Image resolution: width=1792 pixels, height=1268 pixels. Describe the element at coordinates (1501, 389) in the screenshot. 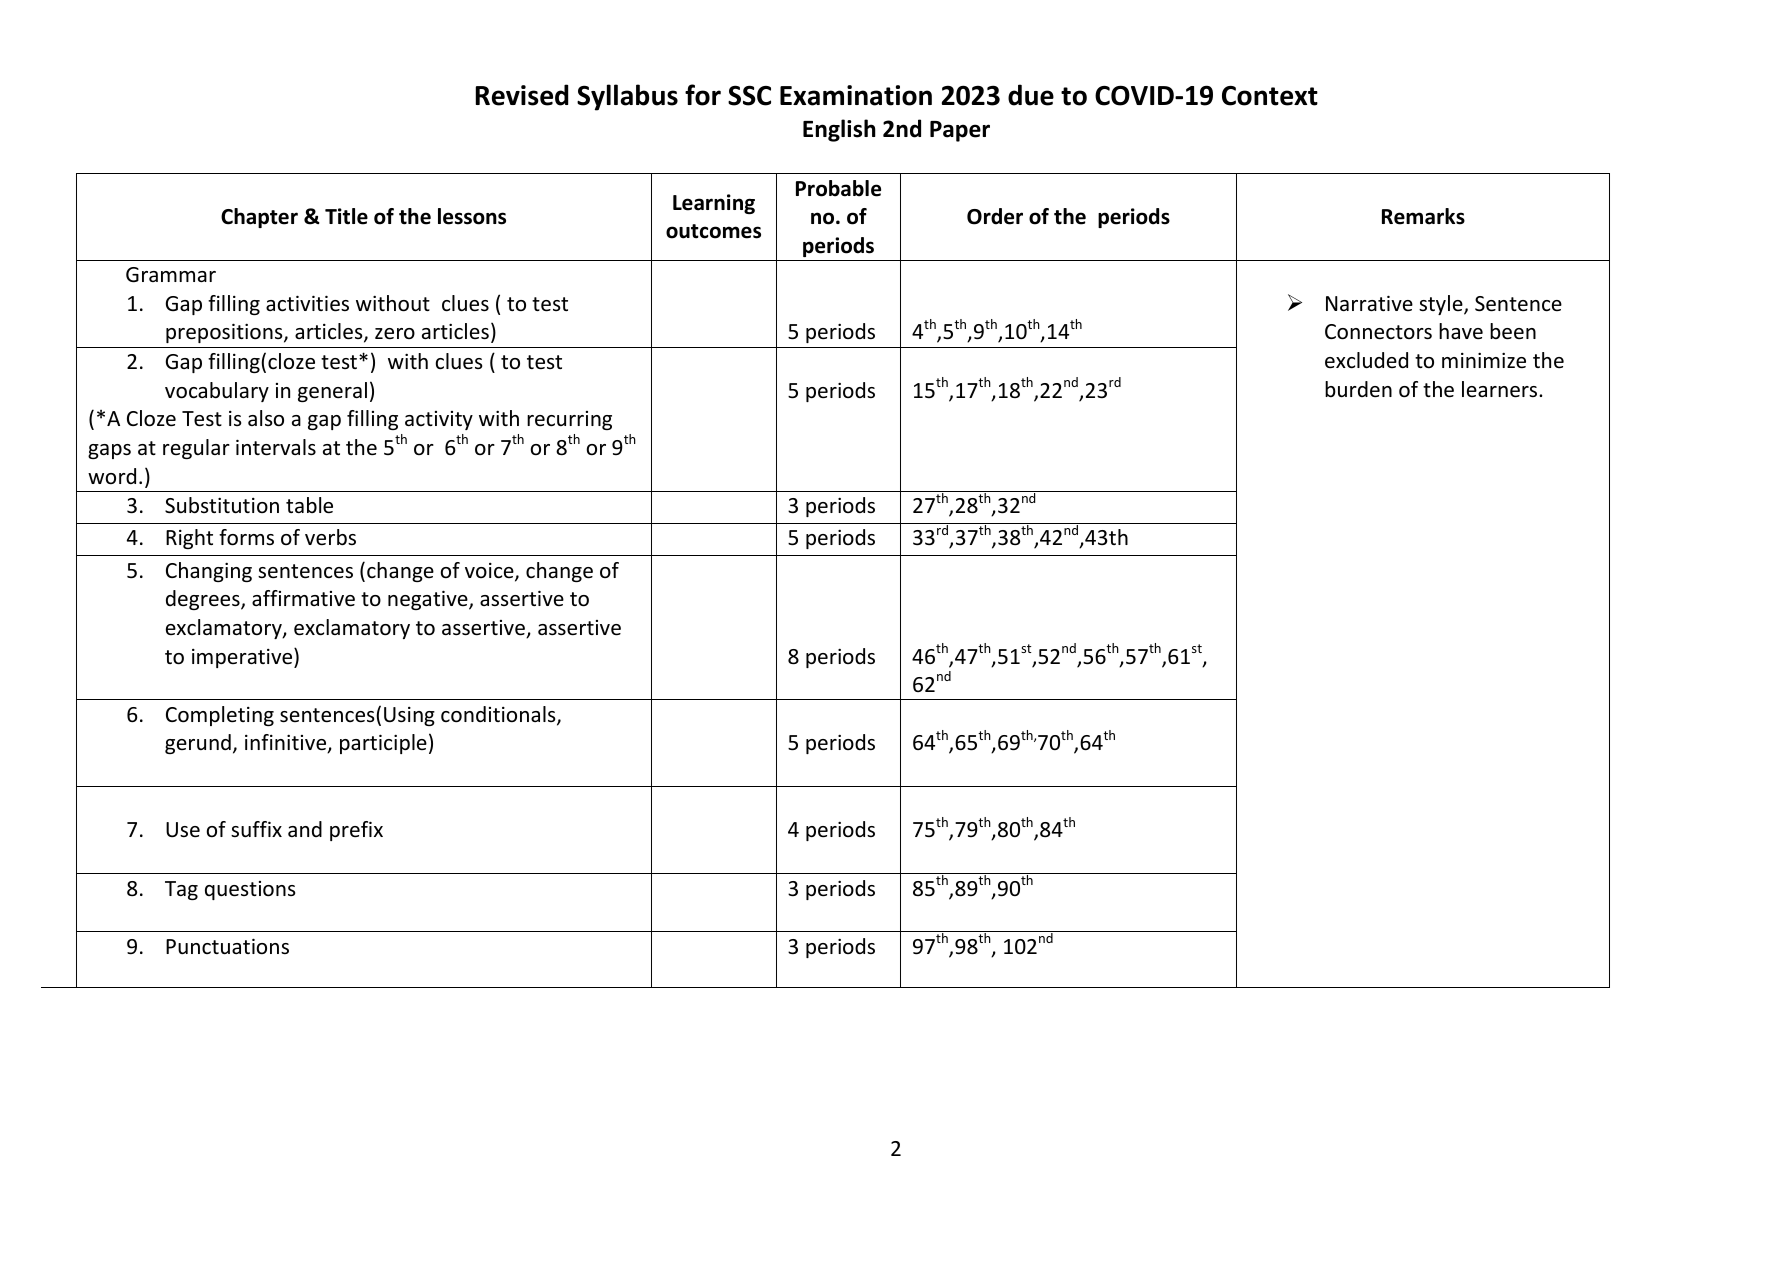

I see `learners` at that location.
